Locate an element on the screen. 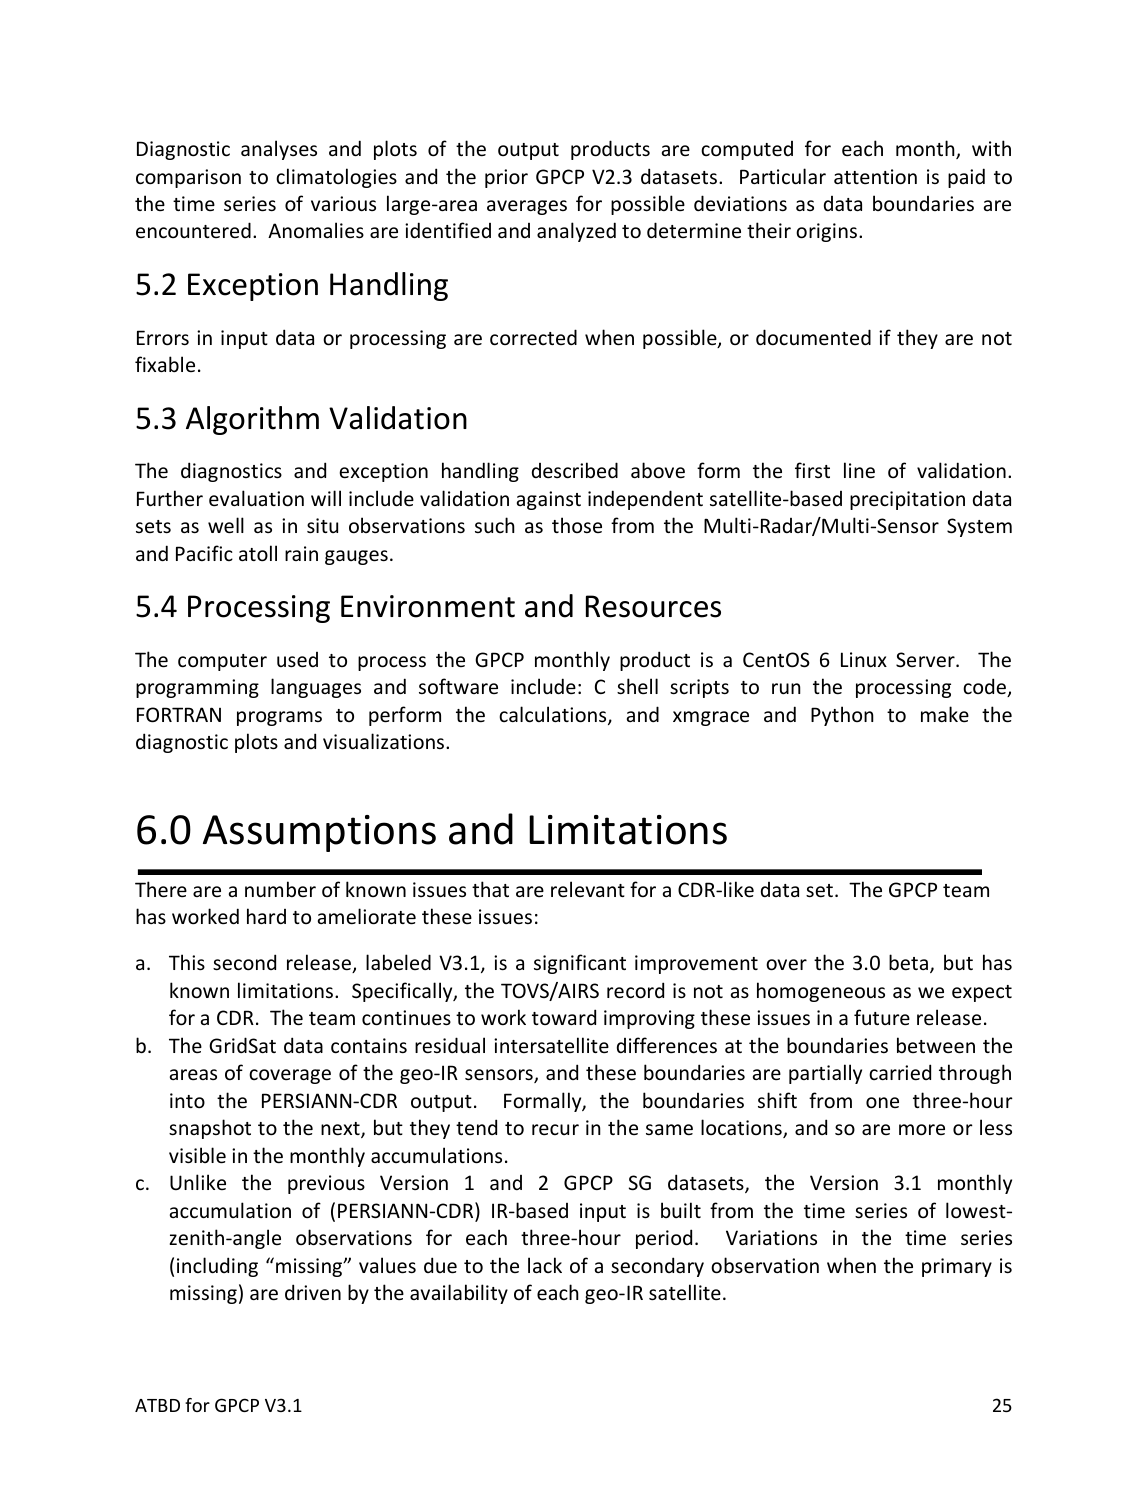 This screenshot has width=1148, height=1485. toward is located at coordinates (564, 1017).
